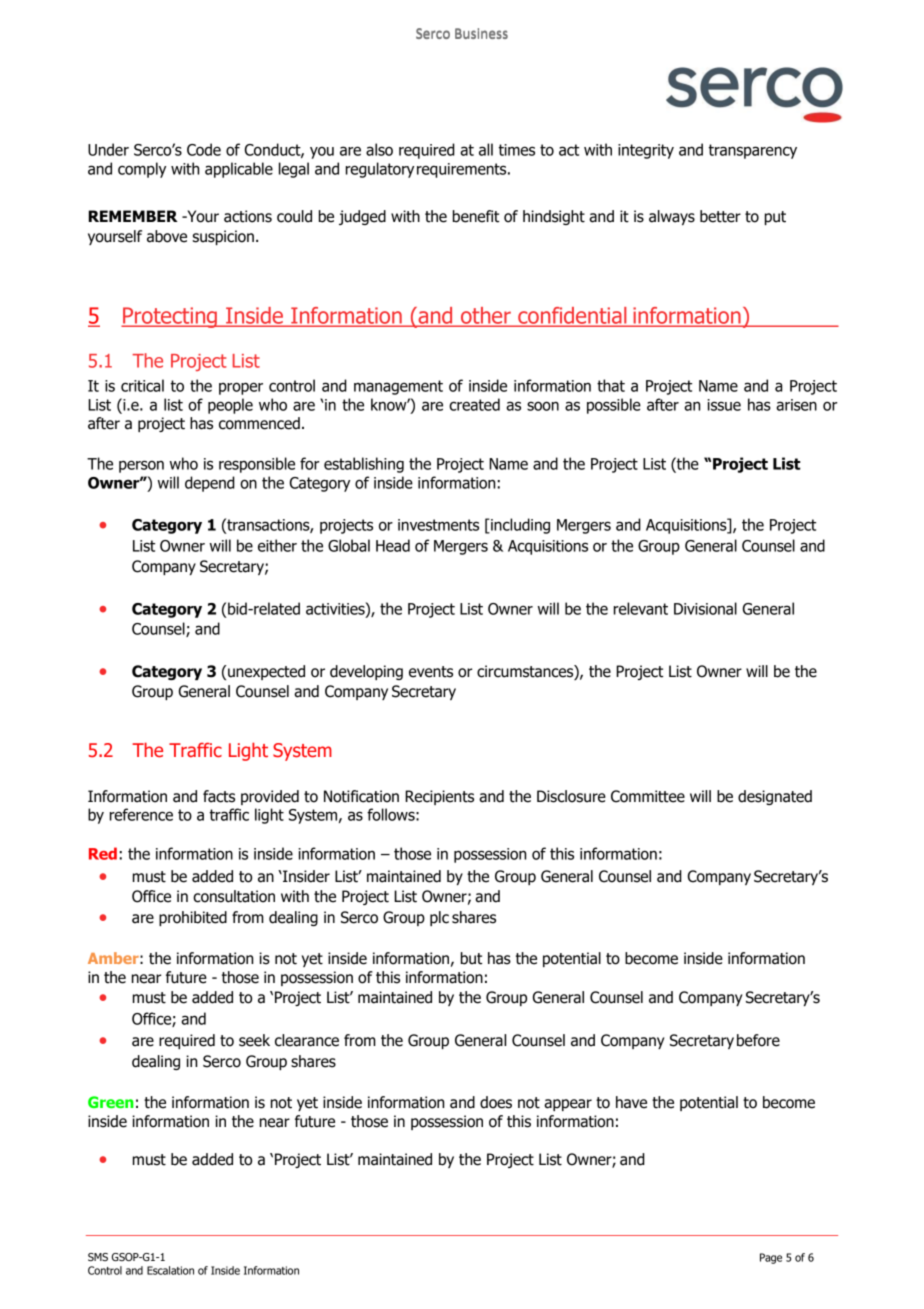  Describe the element at coordinates (193, 918) in the image. I see `prohibited` at that location.
